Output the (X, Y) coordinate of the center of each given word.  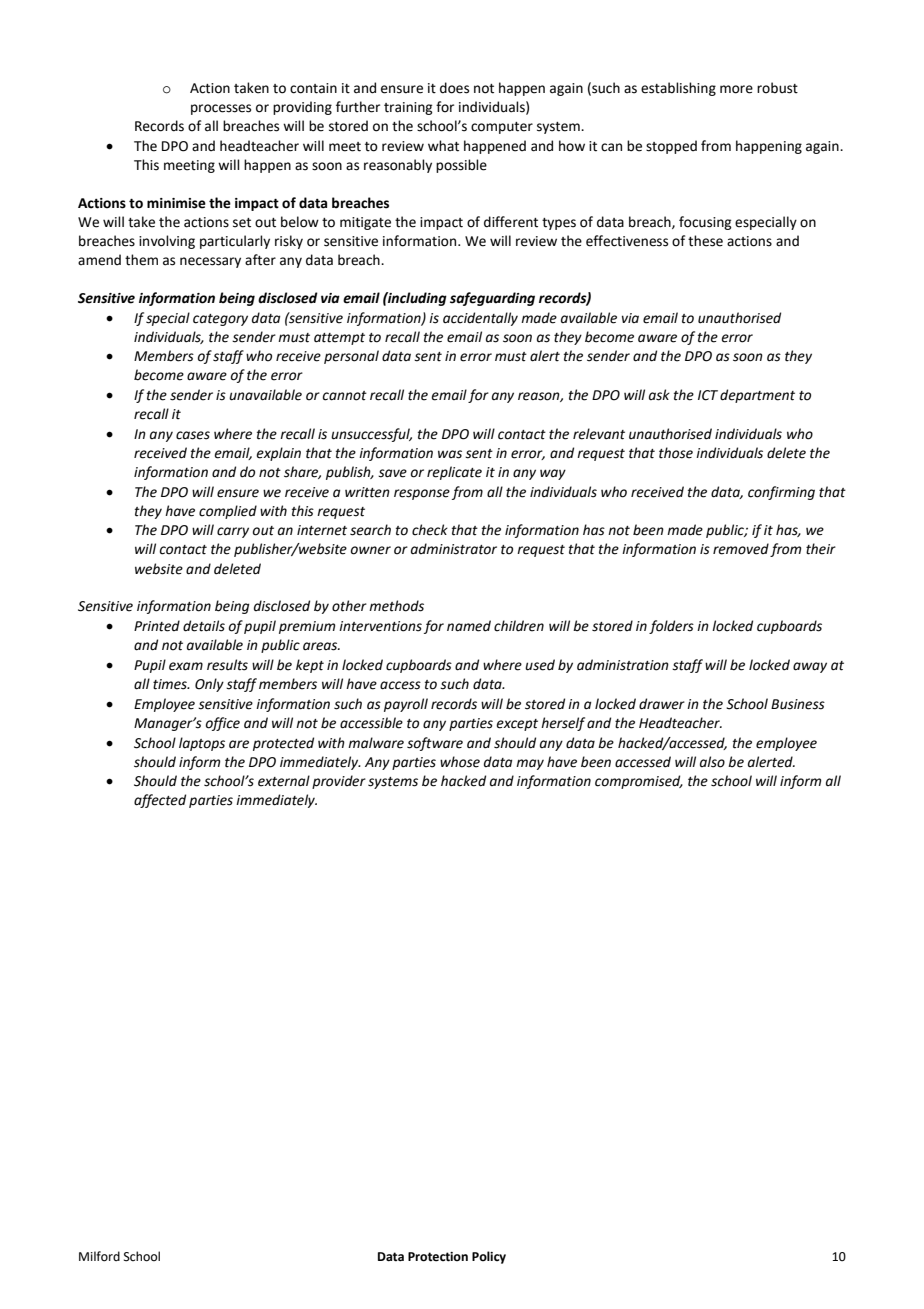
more (736, 89)
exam (186, 666)
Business (798, 704)
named (469, 626)
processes (221, 109)
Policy (489, 1257)
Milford (99, 1256)
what (443, 146)
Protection (438, 1257)
